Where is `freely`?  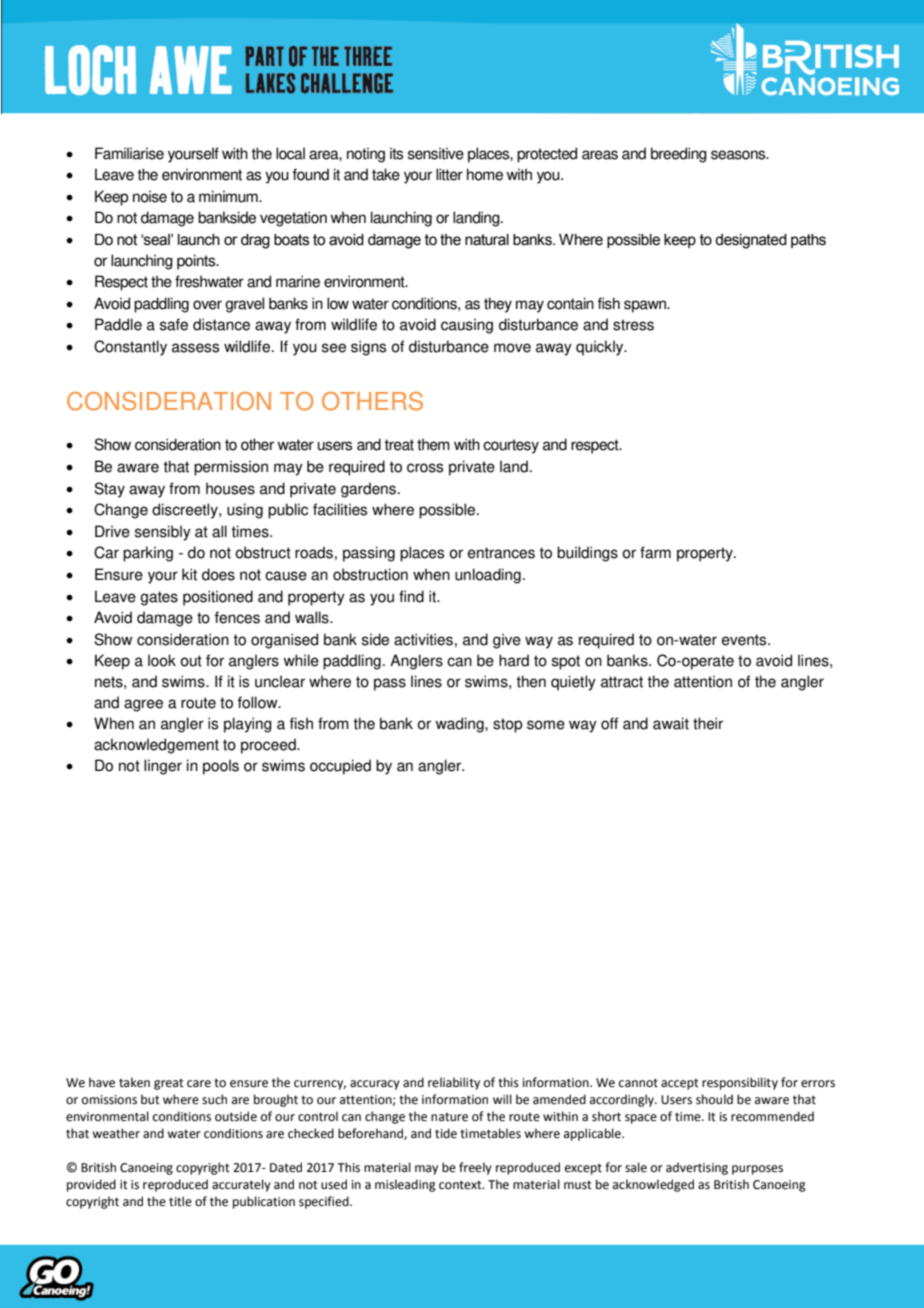
freely is located at coordinates (475, 1168).
